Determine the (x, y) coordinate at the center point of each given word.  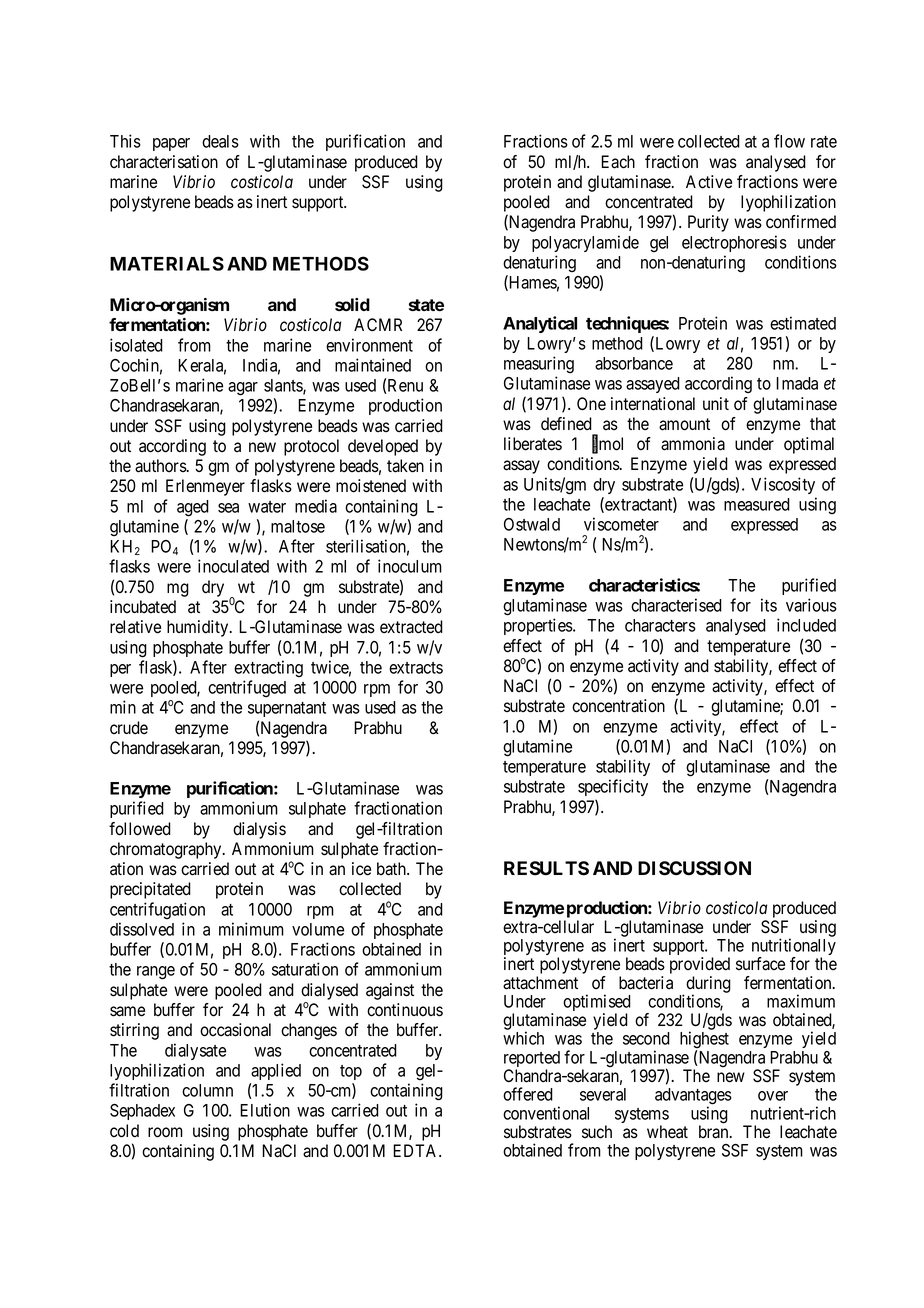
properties (539, 626)
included (806, 625)
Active (709, 182)
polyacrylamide (585, 243)
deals (220, 141)
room (165, 1132)
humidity (199, 628)
